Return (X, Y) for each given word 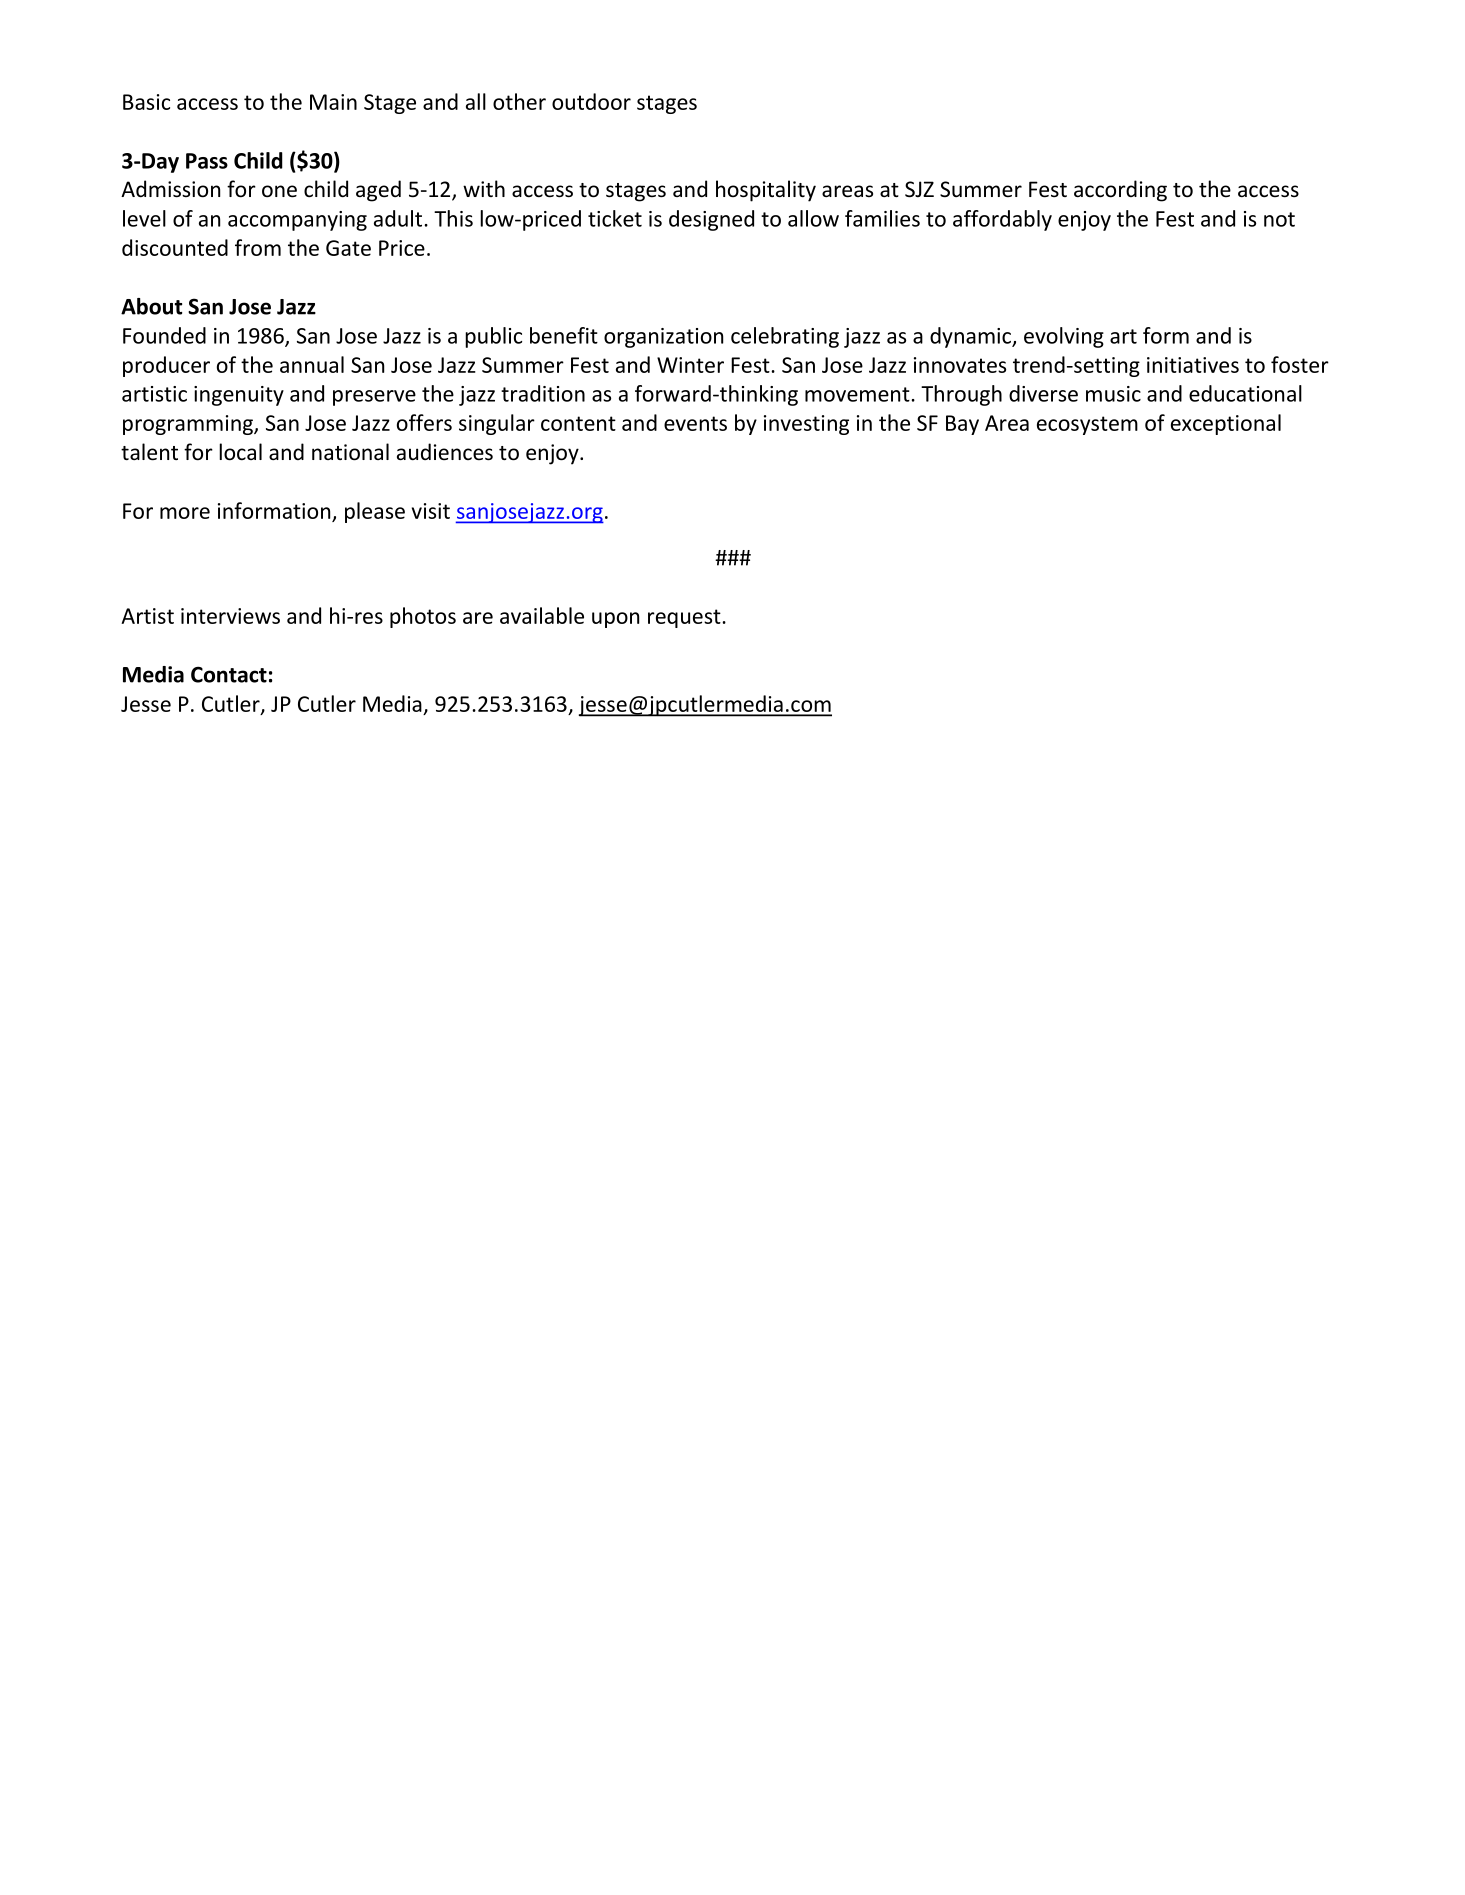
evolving (1064, 337)
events (695, 423)
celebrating (785, 337)
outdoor (591, 101)
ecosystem (1087, 425)
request (685, 618)
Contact (229, 674)
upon (615, 620)
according (1120, 191)
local (240, 452)
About (151, 306)
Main (333, 102)
